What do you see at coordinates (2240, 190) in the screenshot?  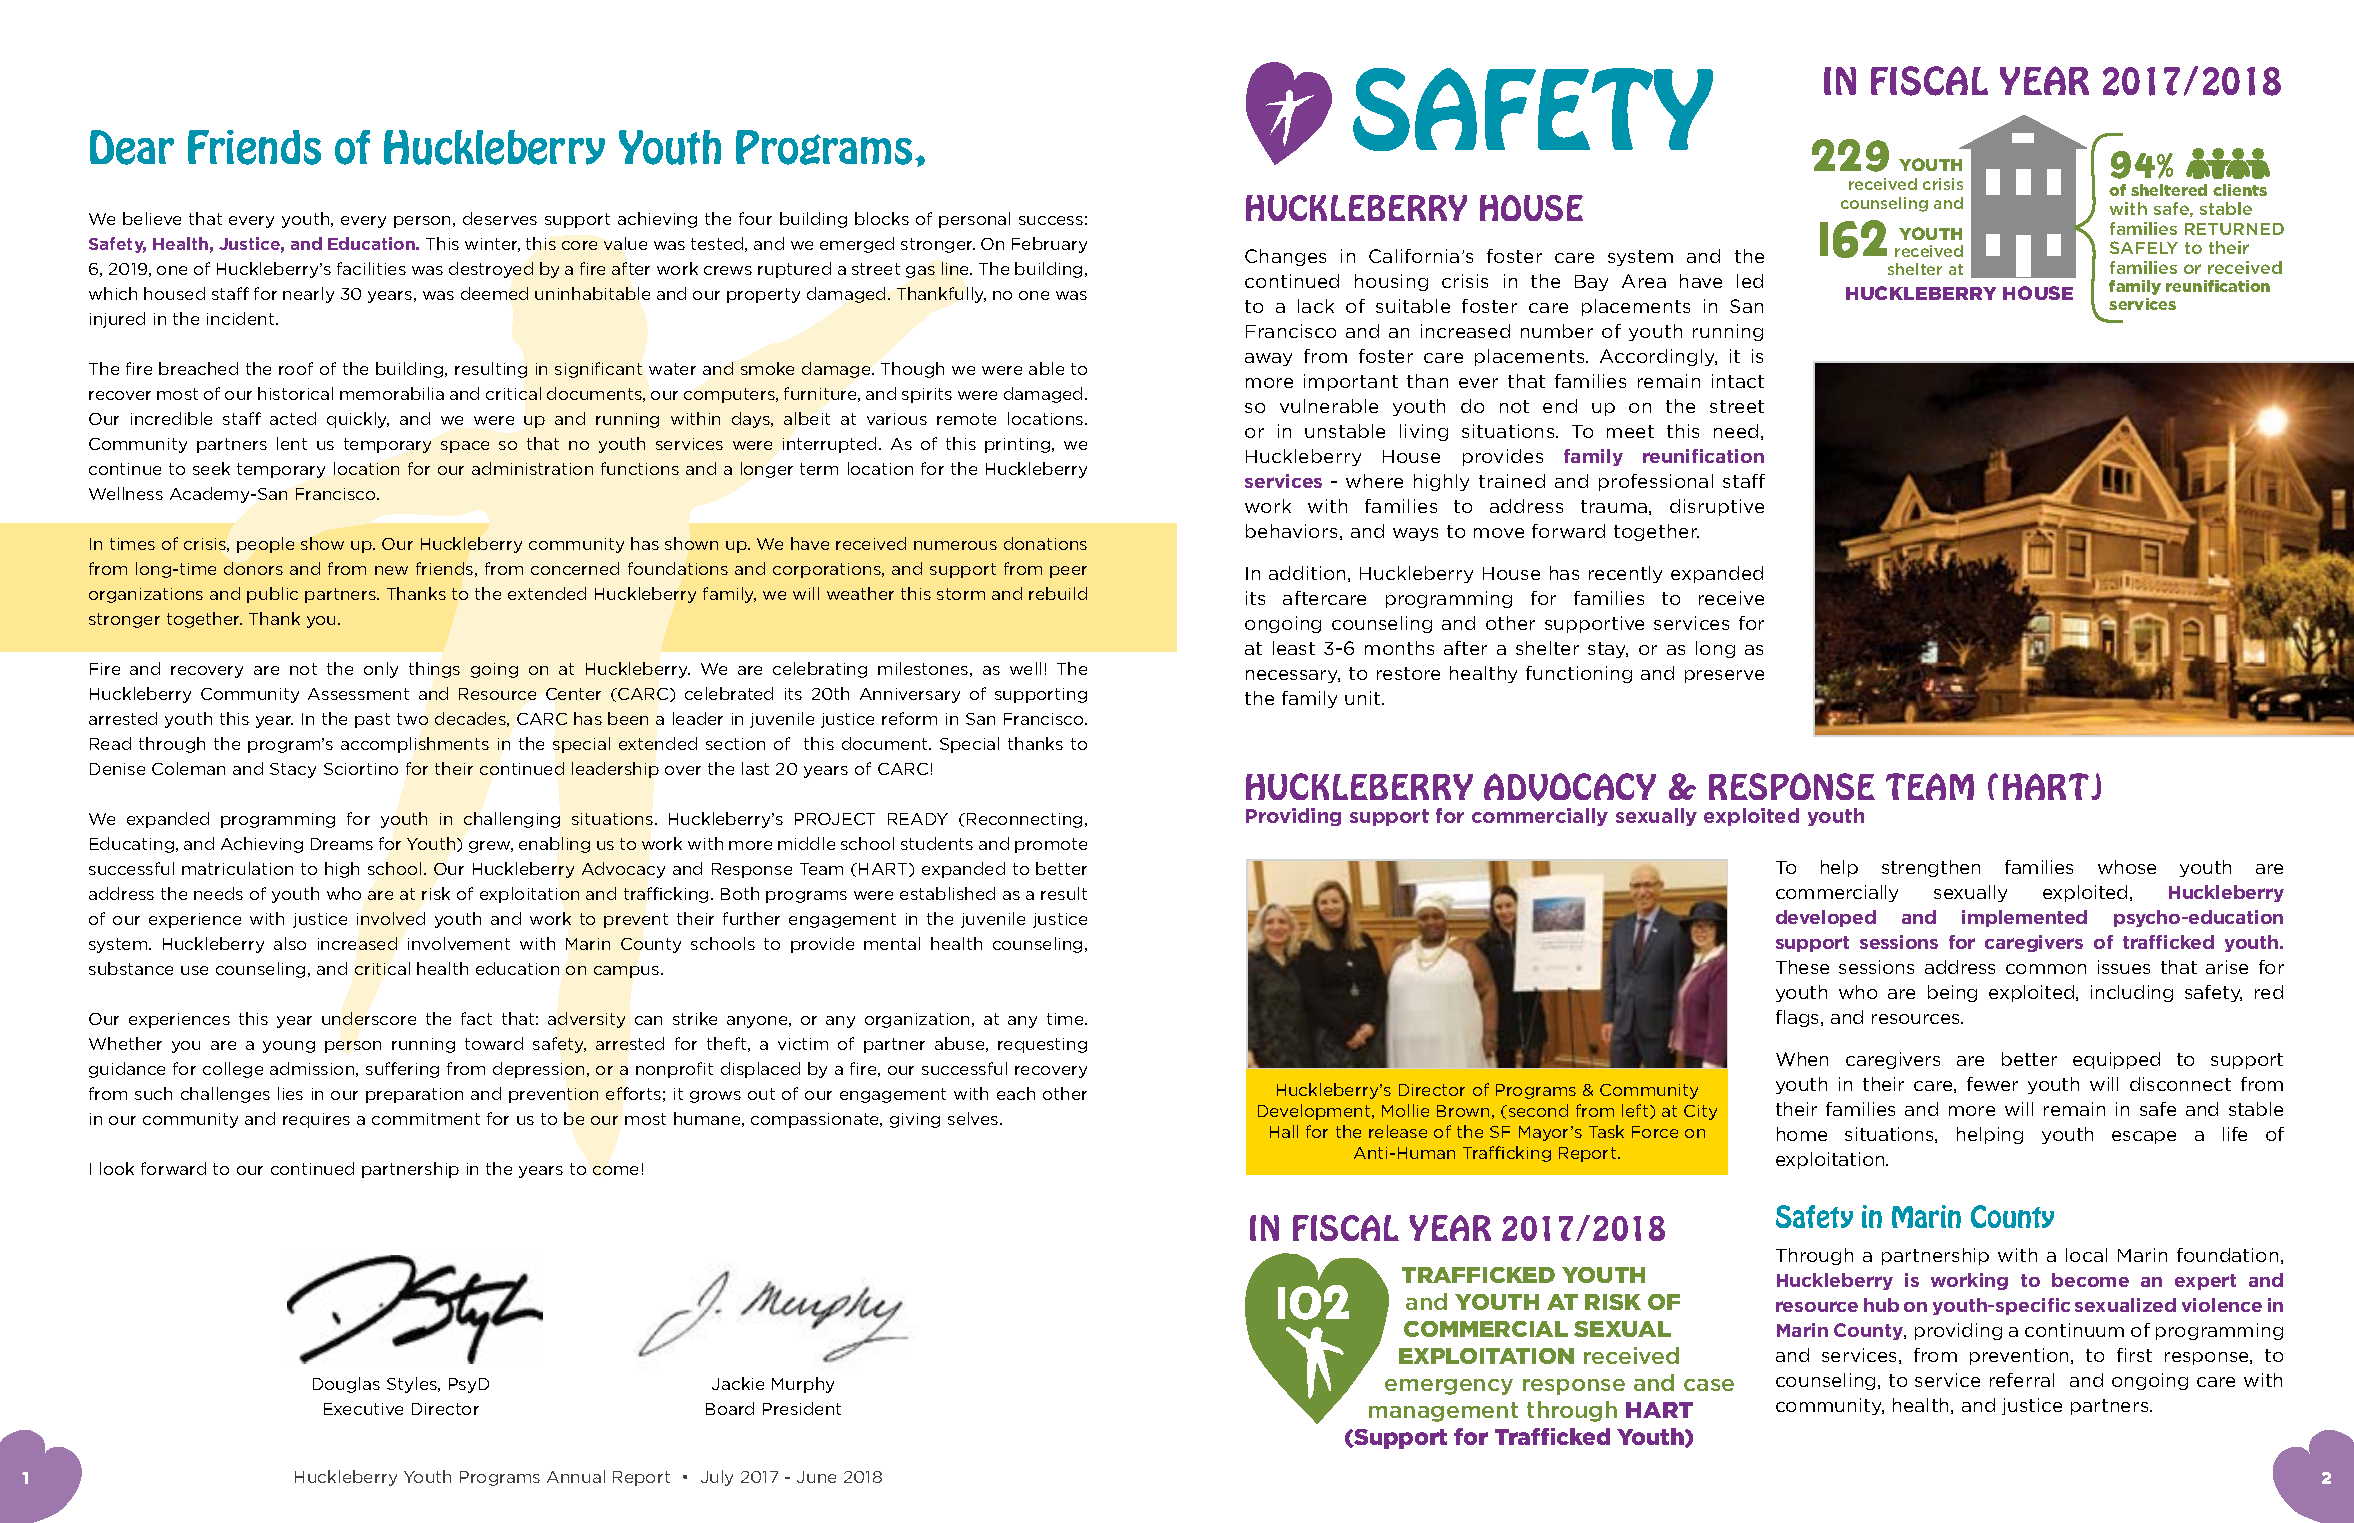 I see `clients` at bounding box center [2240, 190].
